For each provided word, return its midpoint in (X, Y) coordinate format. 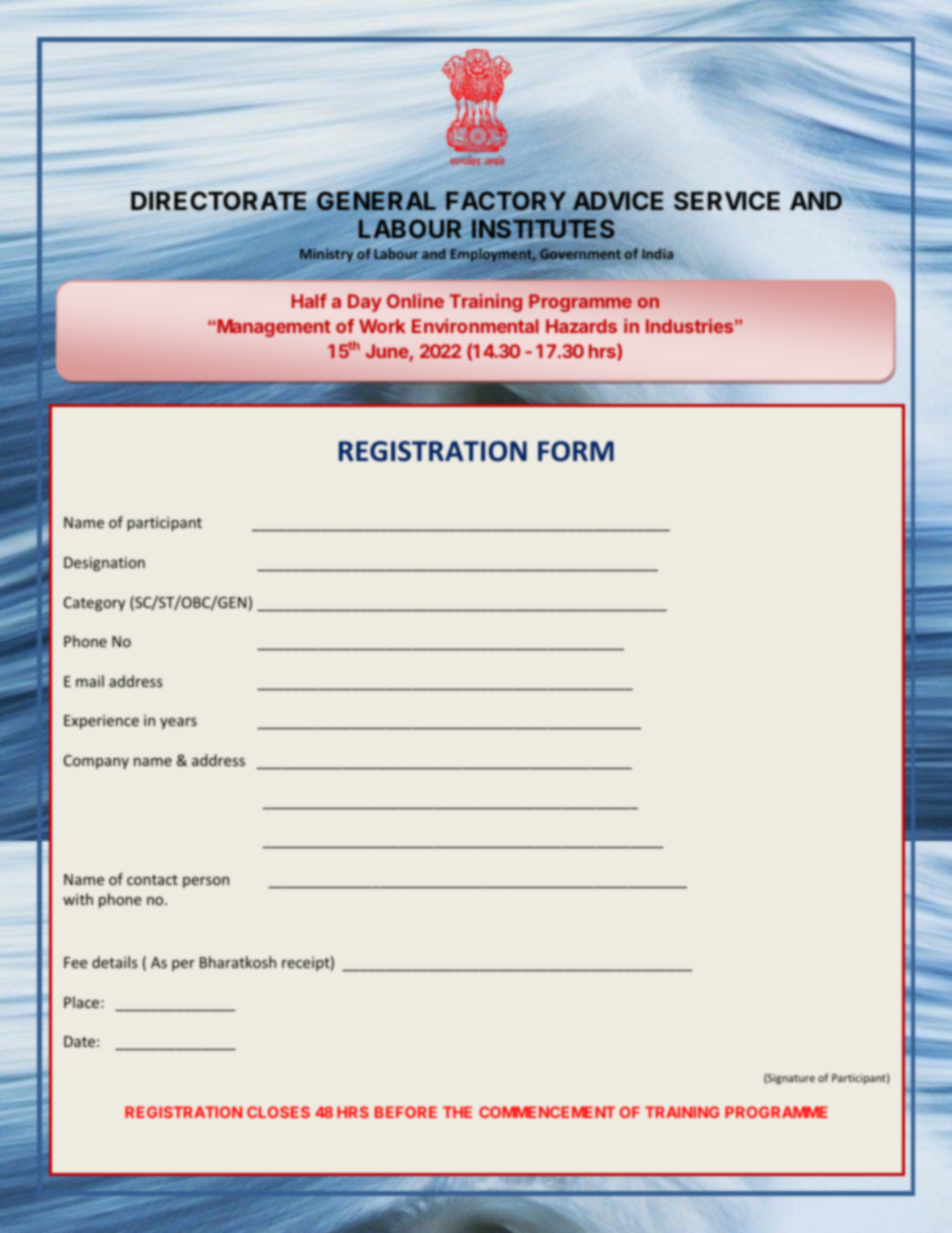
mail (90, 681)
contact (152, 880)
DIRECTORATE (220, 202)
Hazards (581, 326)
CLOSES (278, 1112)
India (657, 253)
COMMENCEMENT (547, 1112)
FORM (576, 451)
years (178, 723)
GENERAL (376, 200)
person (206, 882)
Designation (104, 564)
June (387, 351)
